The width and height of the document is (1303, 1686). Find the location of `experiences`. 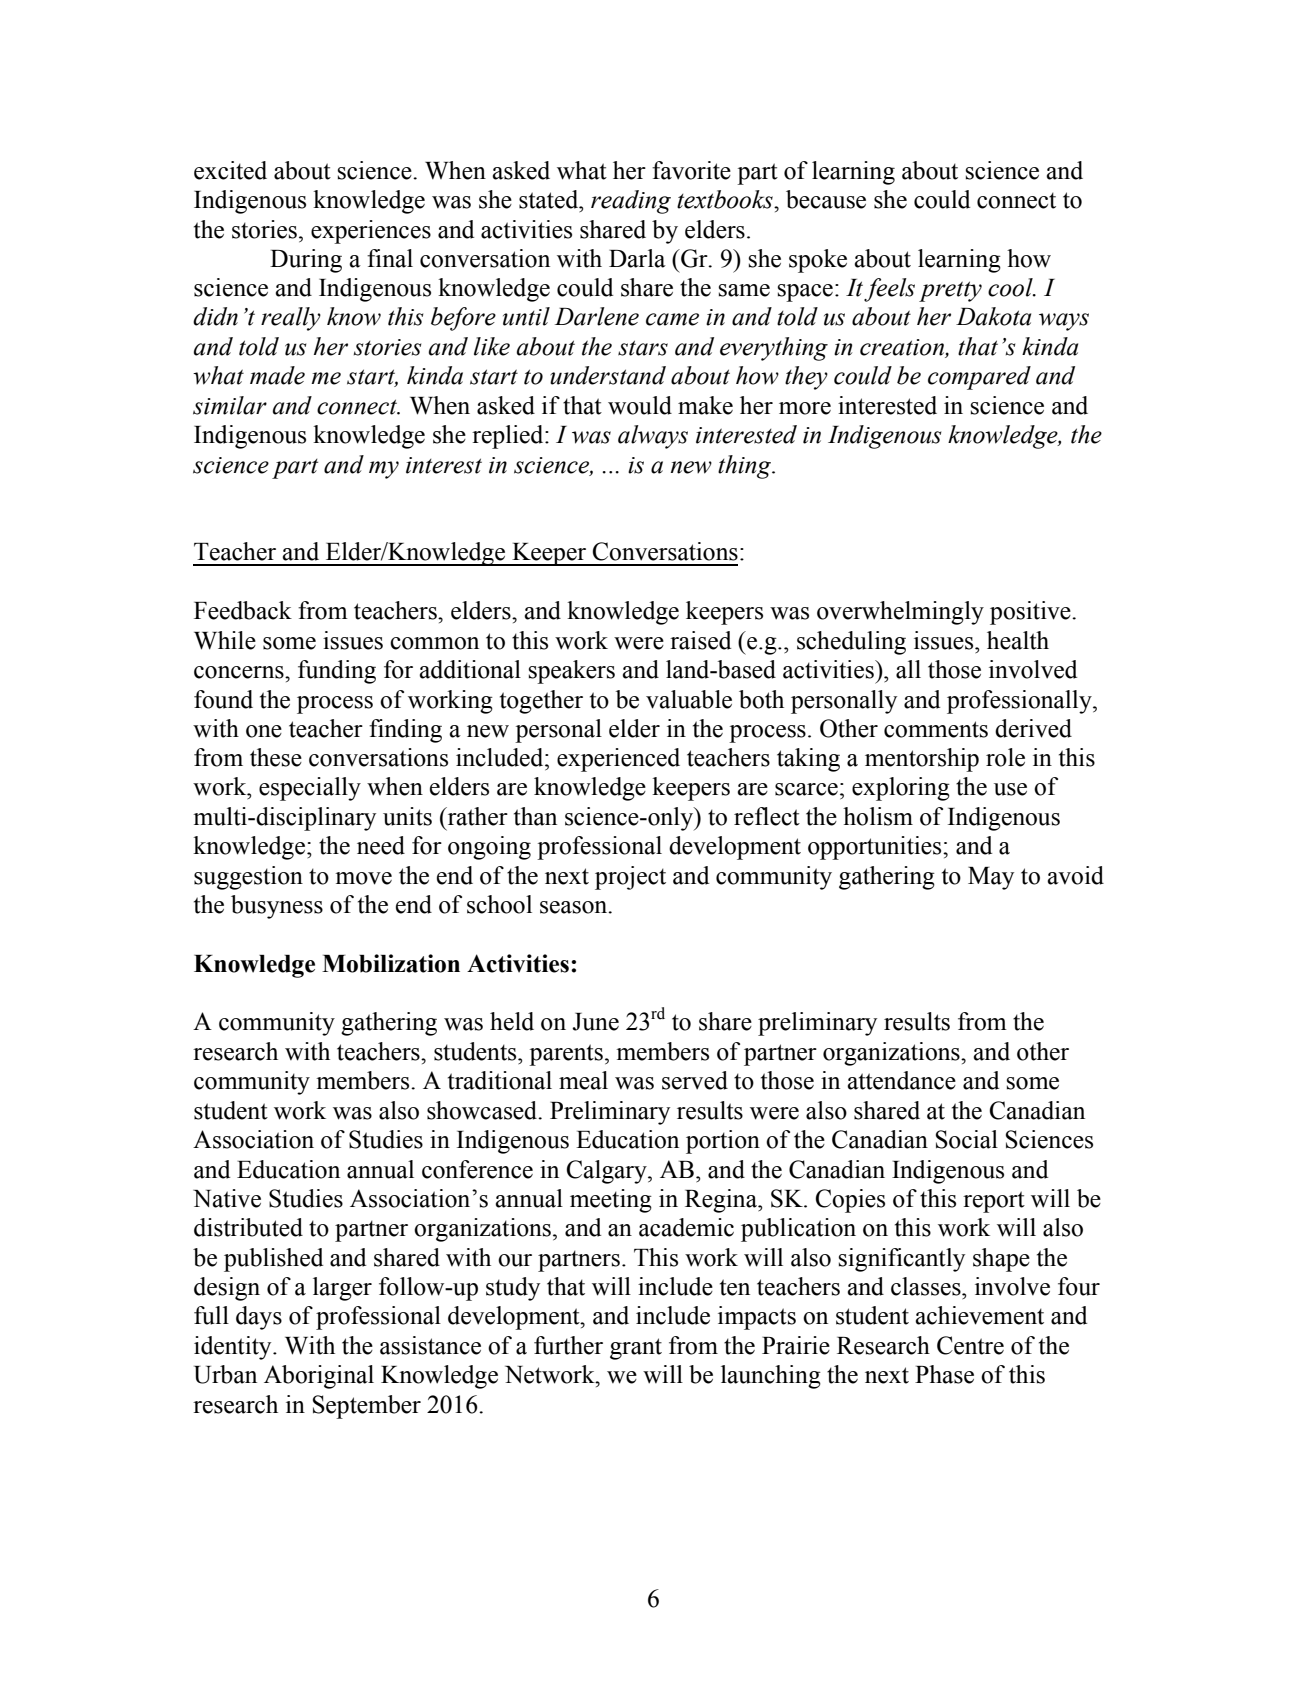

experiences is located at coordinates (371, 232).
